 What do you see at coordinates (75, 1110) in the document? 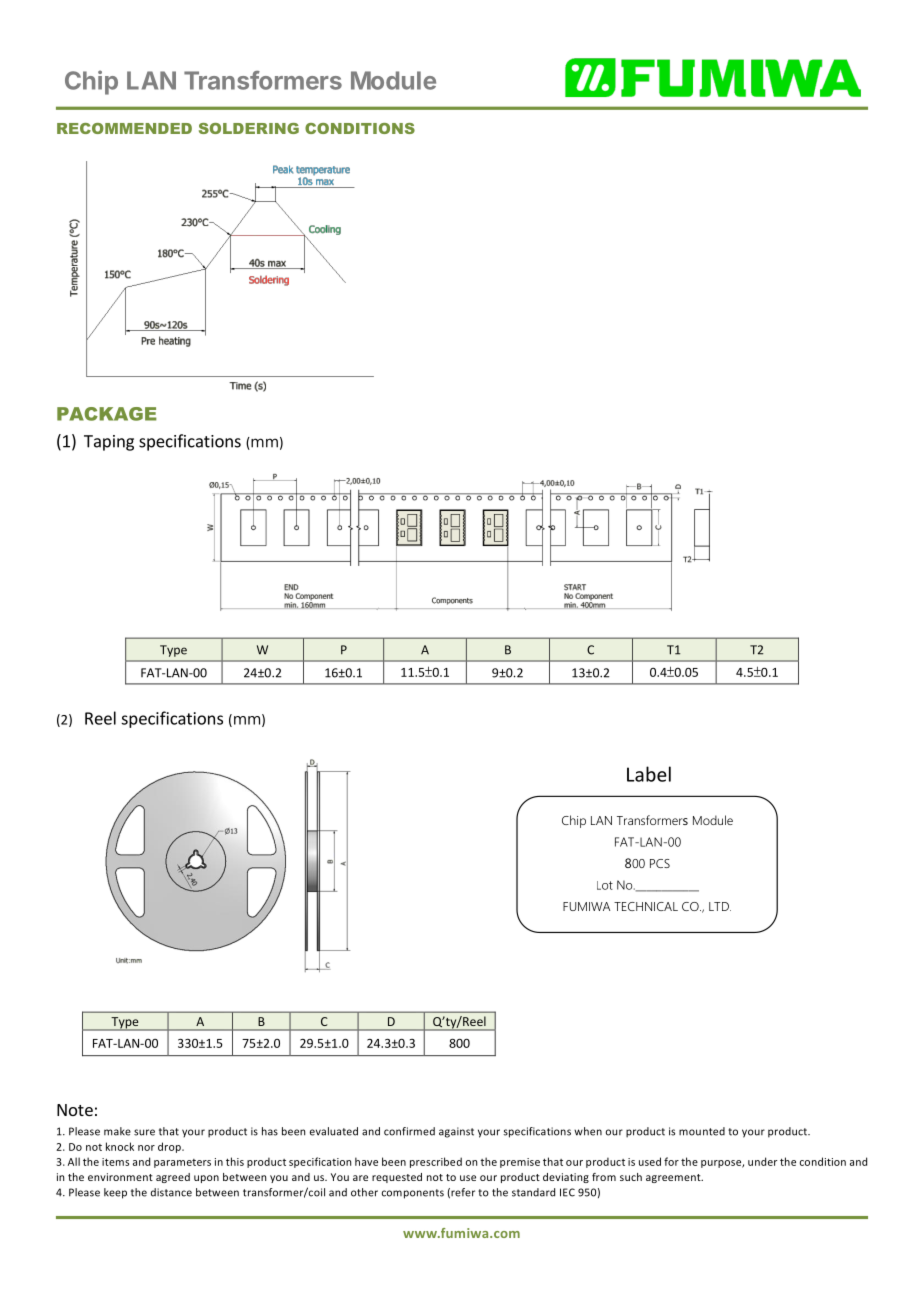
I see `Note` at bounding box center [75, 1110].
